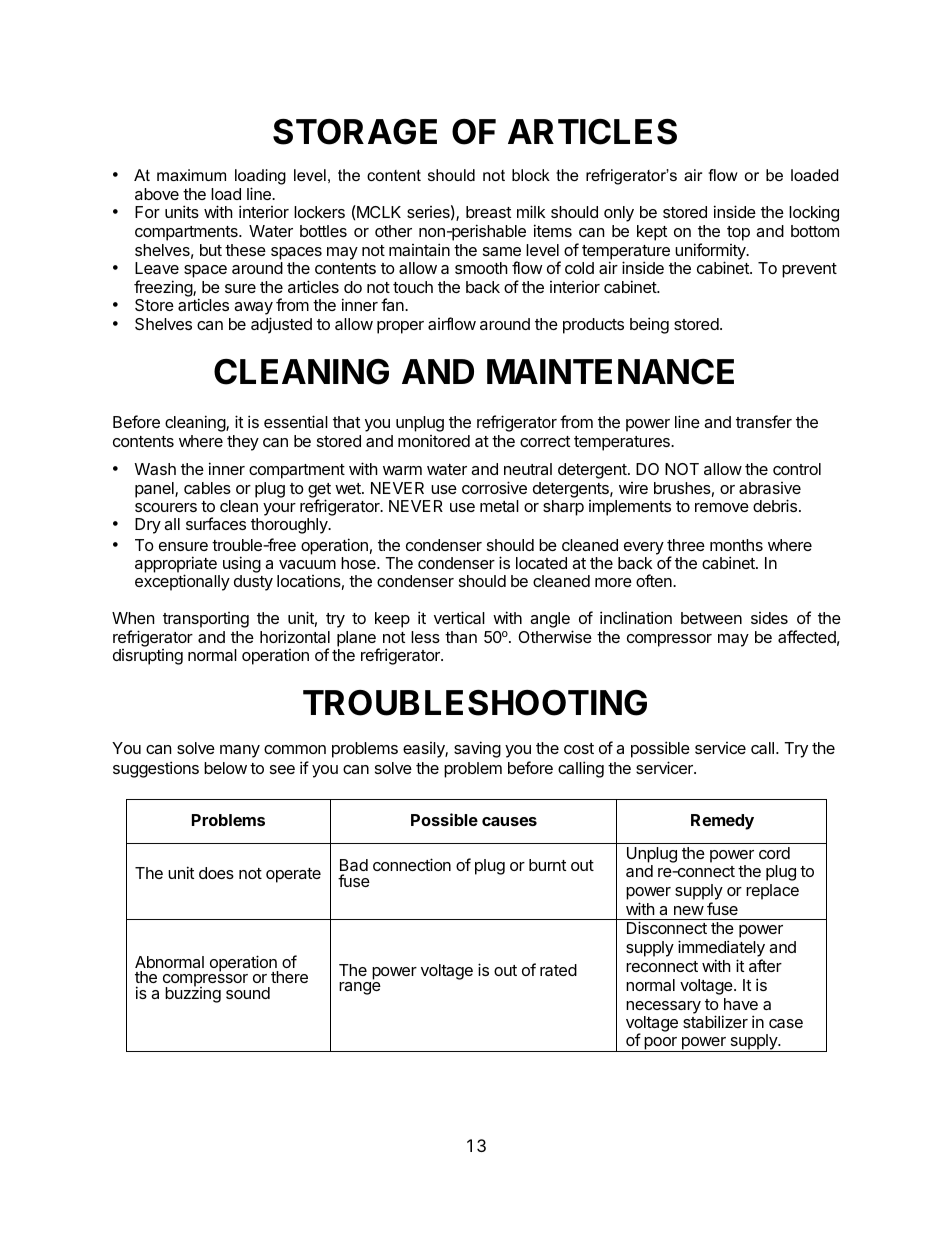  I want to click on buzzing, so click(193, 994).
